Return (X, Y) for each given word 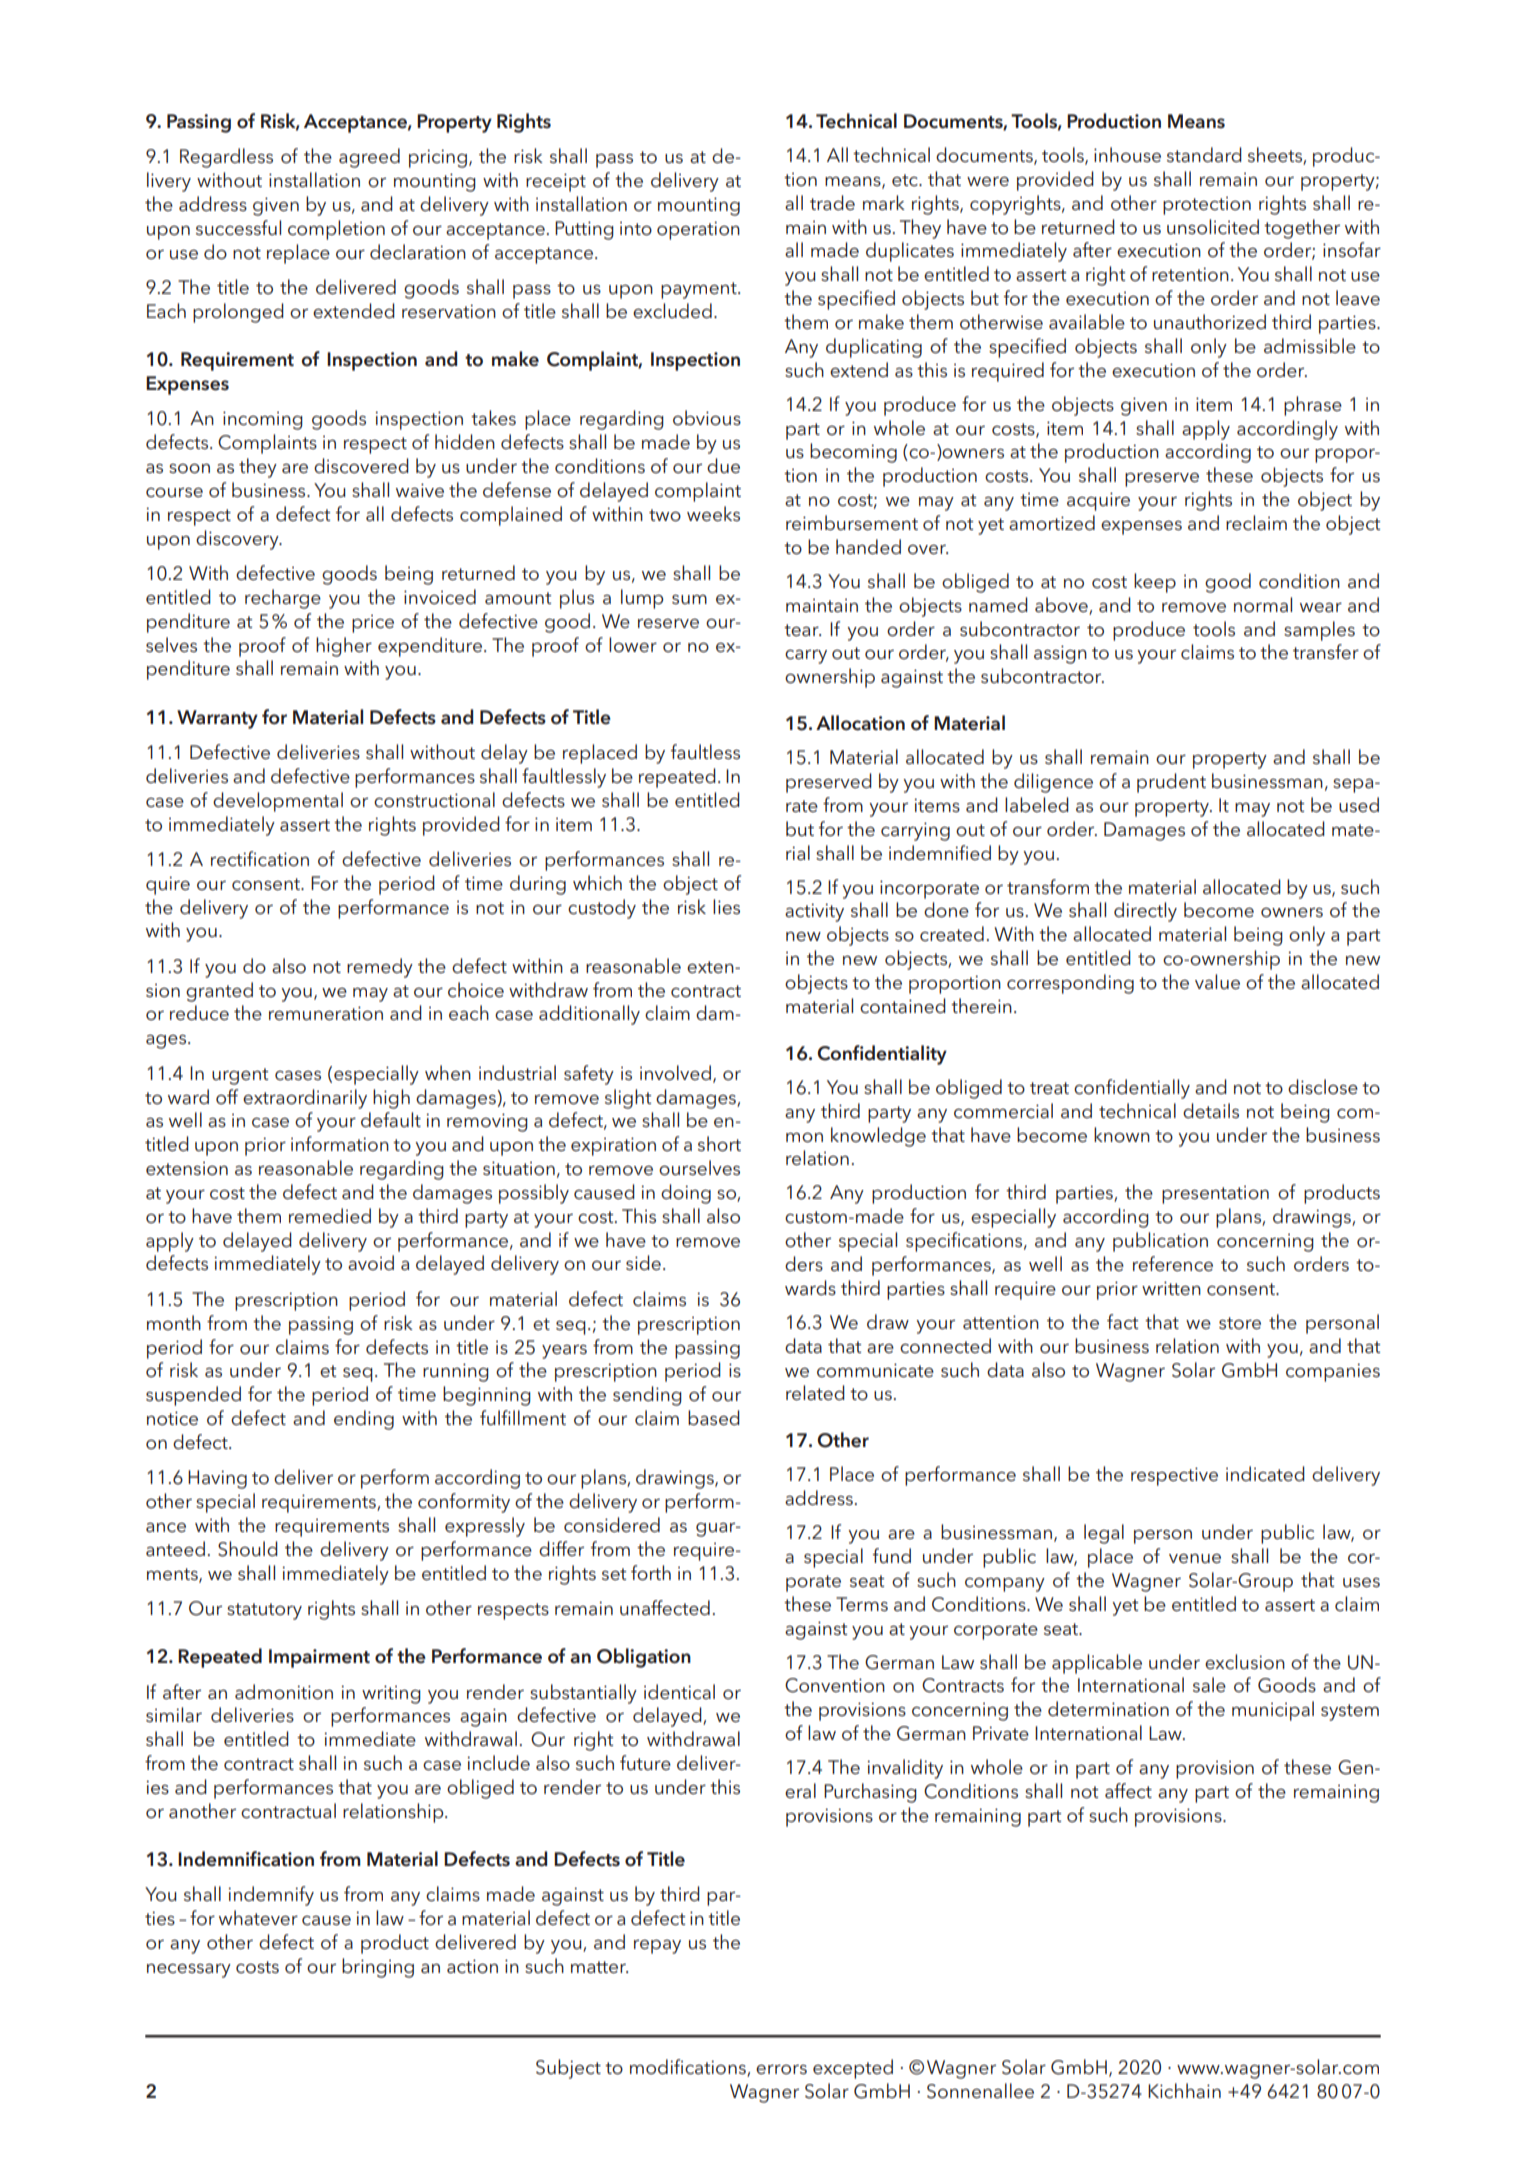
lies (726, 906)
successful (238, 228)
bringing (378, 1968)
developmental (278, 802)
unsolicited (1213, 227)
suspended (193, 1396)
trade (832, 203)
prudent (1171, 783)
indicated (1265, 1474)
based (714, 1418)
